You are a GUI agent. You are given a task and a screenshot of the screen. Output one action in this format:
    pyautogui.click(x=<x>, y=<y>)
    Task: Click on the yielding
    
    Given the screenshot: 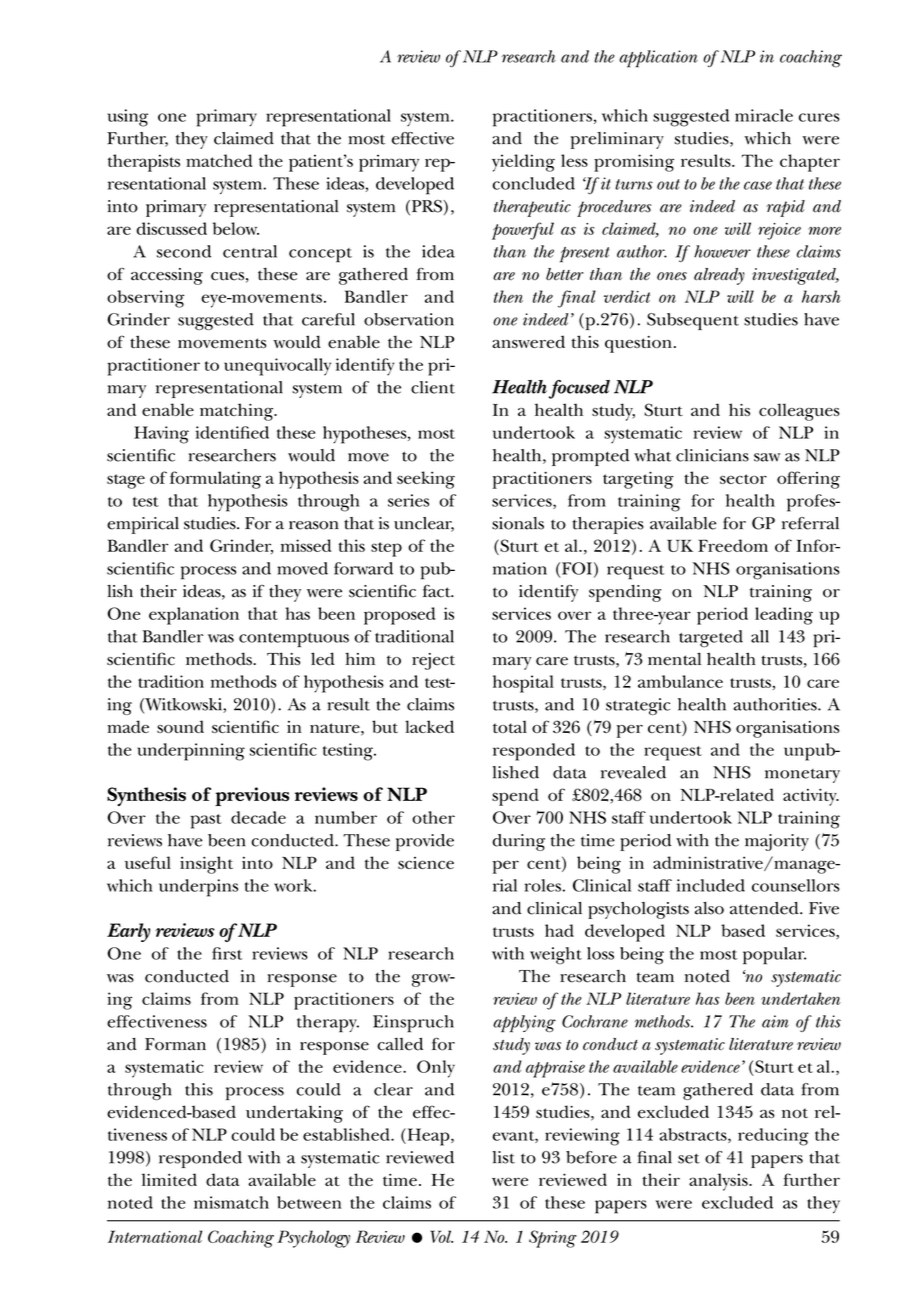 What is the action you would take?
    pyautogui.click(x=523, y=163)
